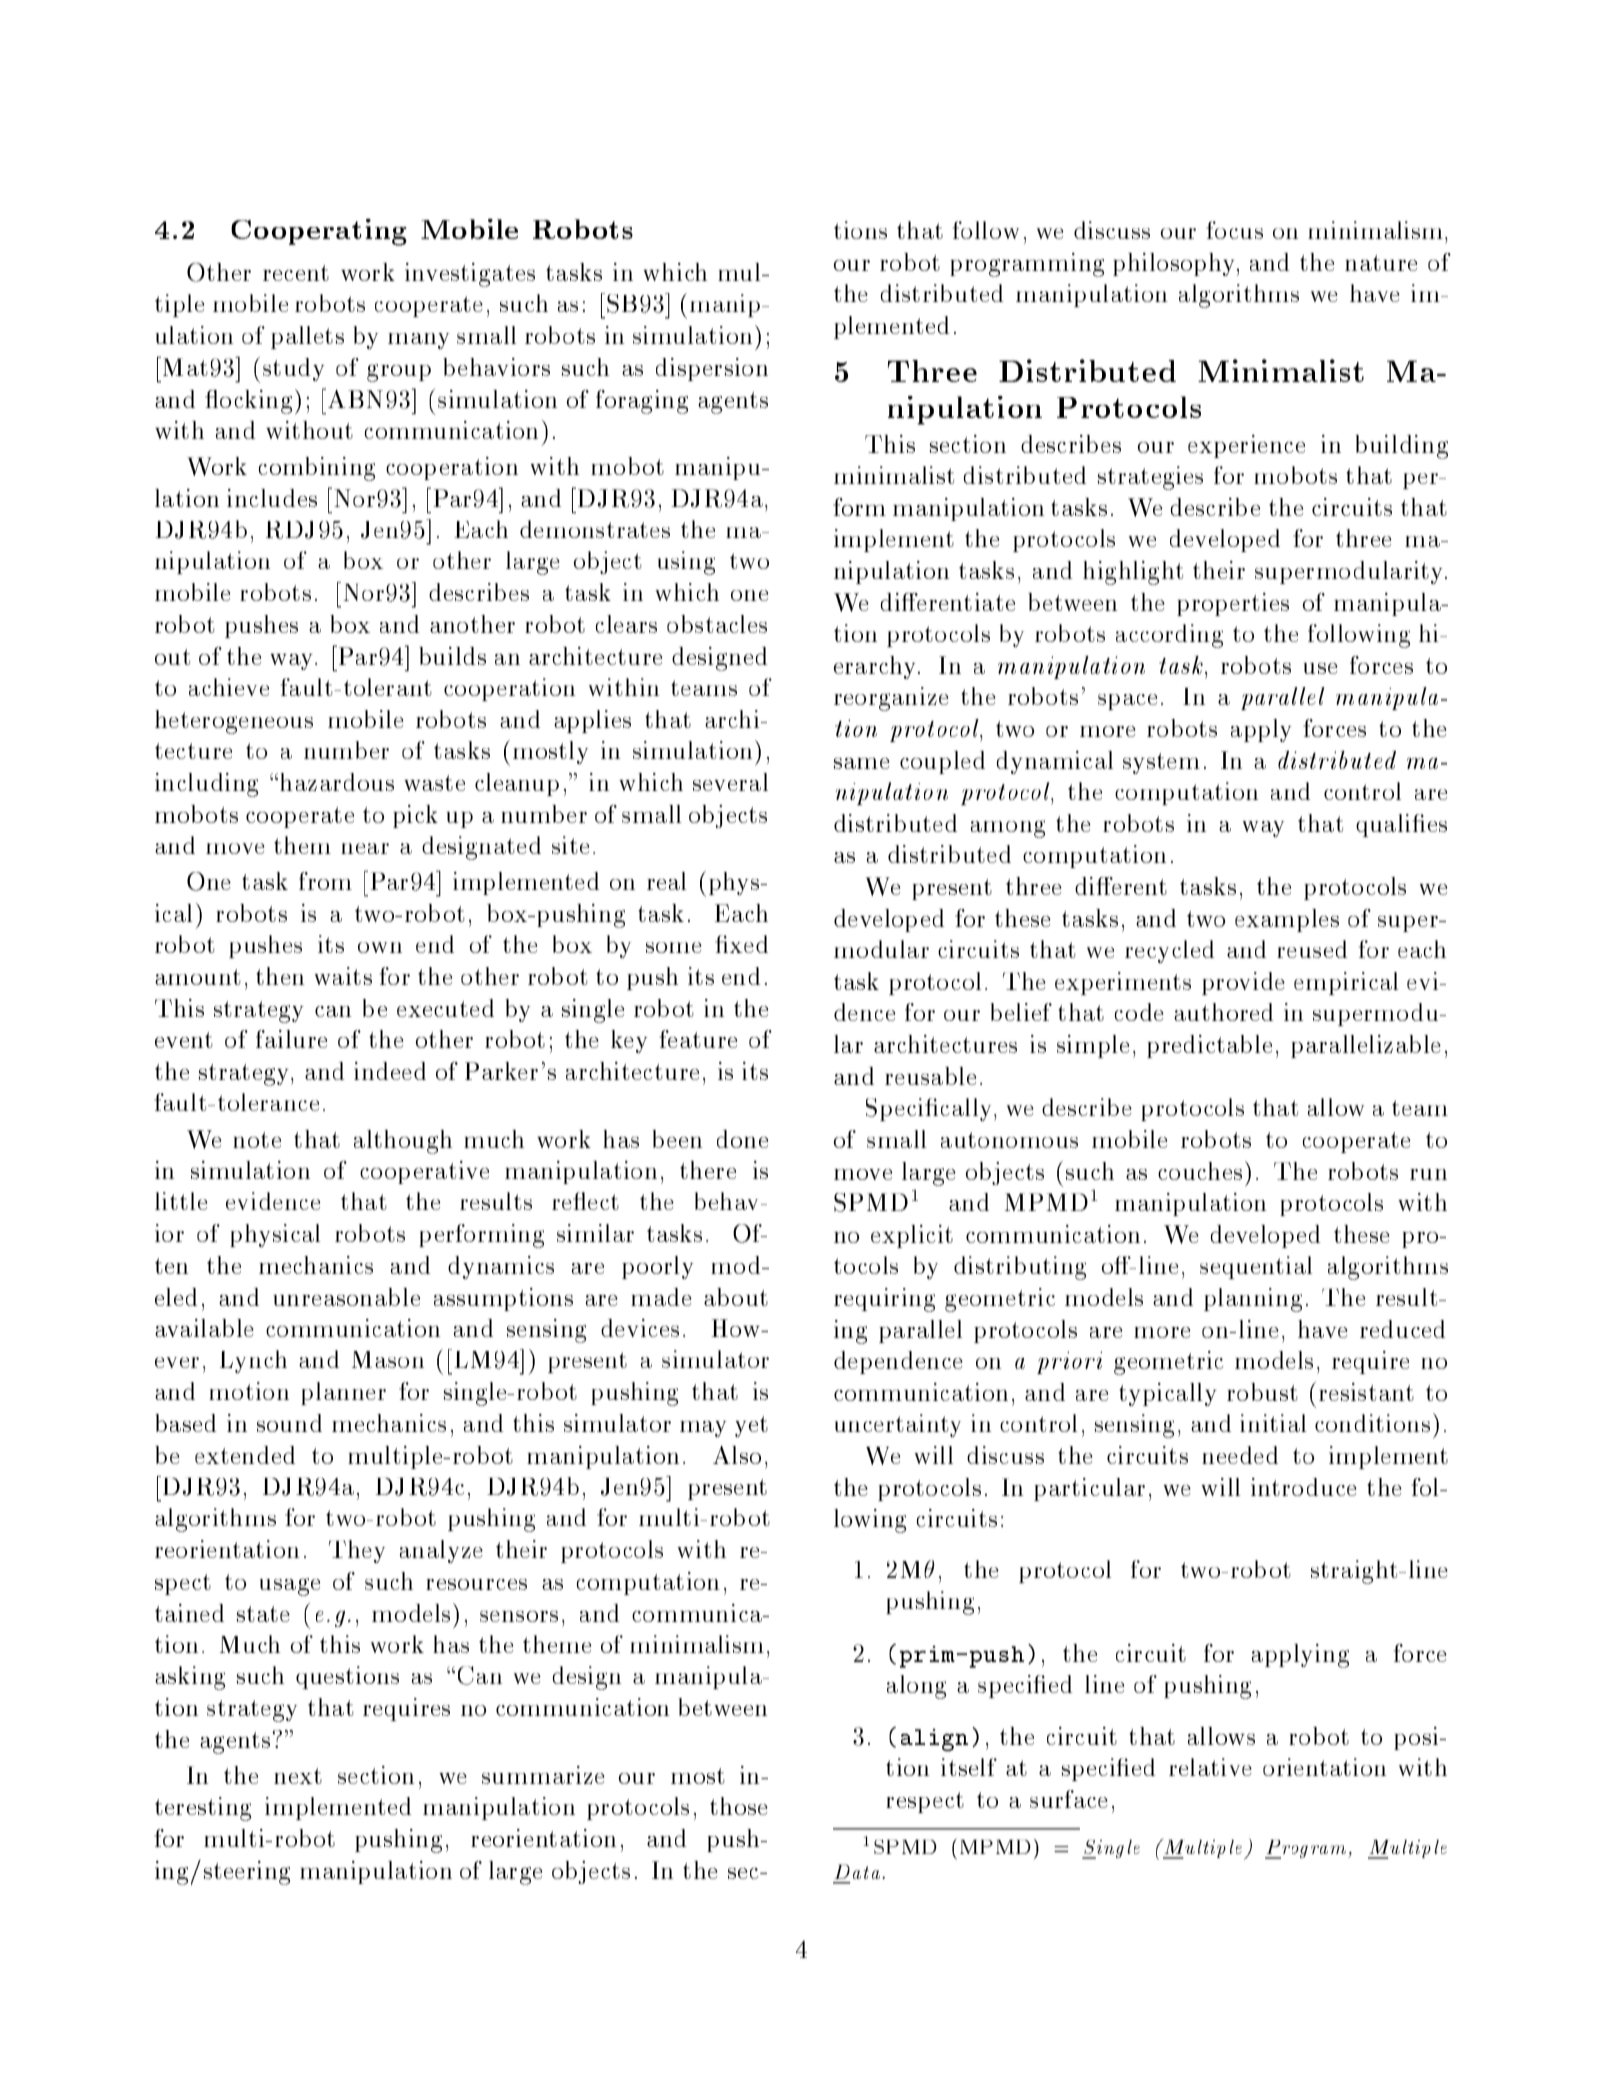 This screenshot has width=1618, height=2094. Describe the element at coordinates (1210, 1767) in the screenshot. I see `relative` at that location.
